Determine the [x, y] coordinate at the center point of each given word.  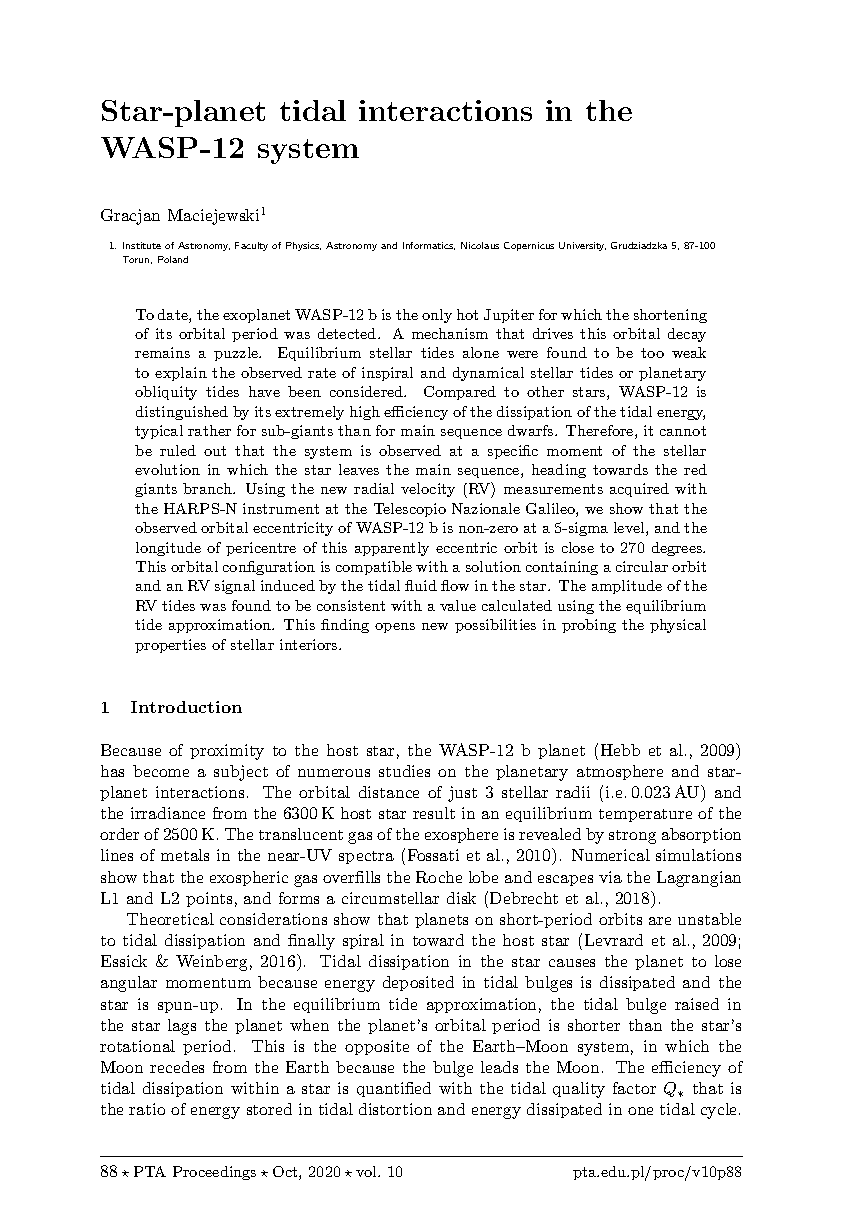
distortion [395, 1109]
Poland [173, 259]
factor [634, 1088]
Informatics [429, 246]
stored [269, 1109]
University [582, 246]
